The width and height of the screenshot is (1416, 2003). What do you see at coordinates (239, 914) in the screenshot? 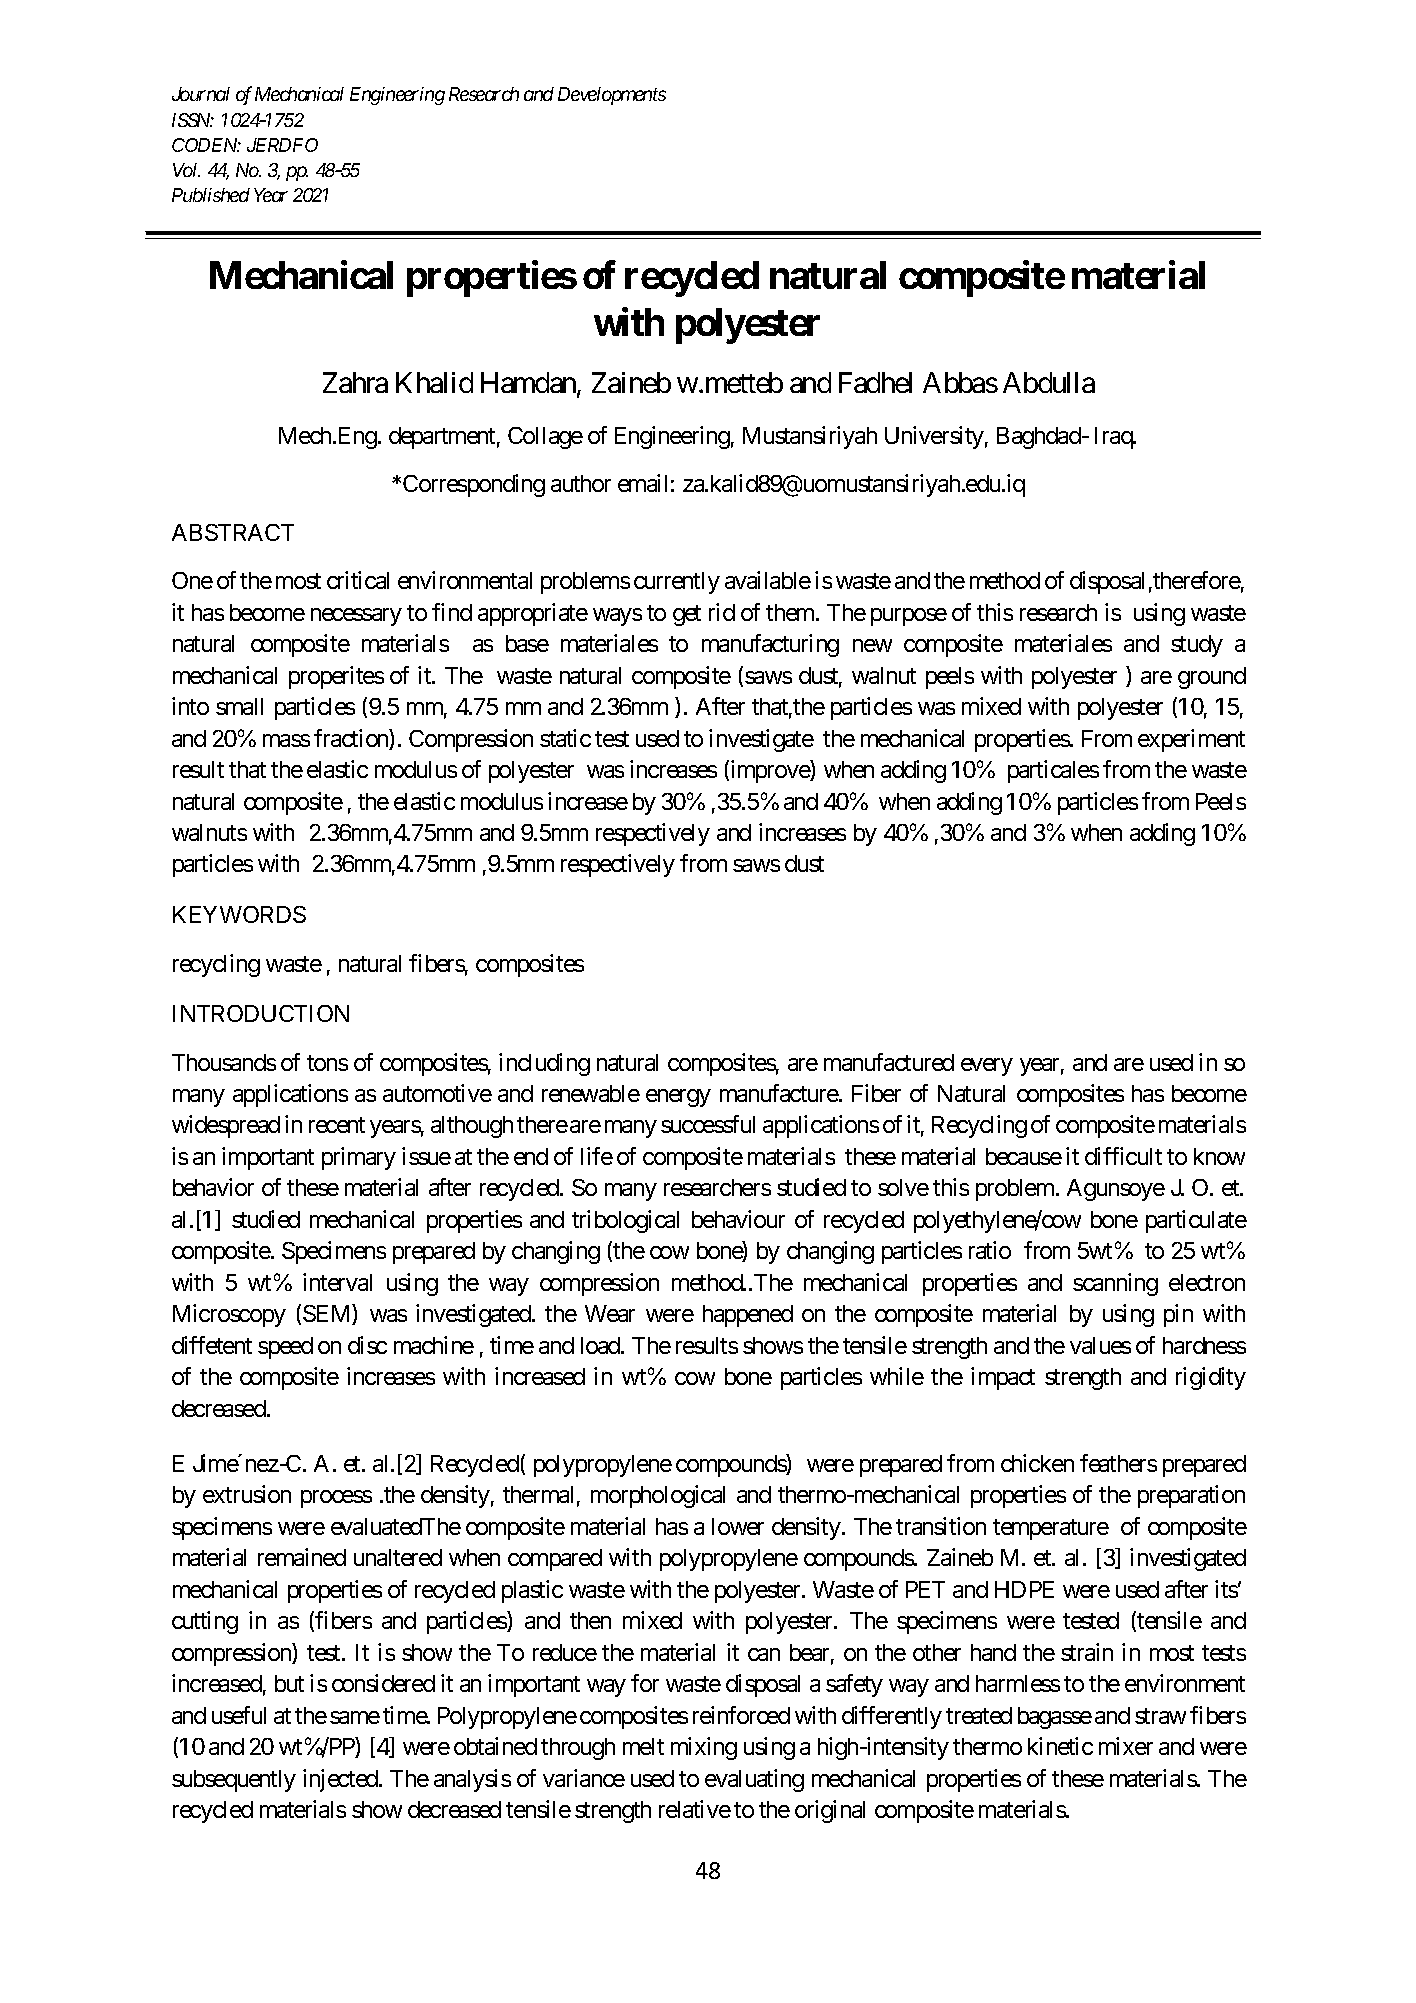
I see `KEYWORDS` at bounding box center [239, 914].
